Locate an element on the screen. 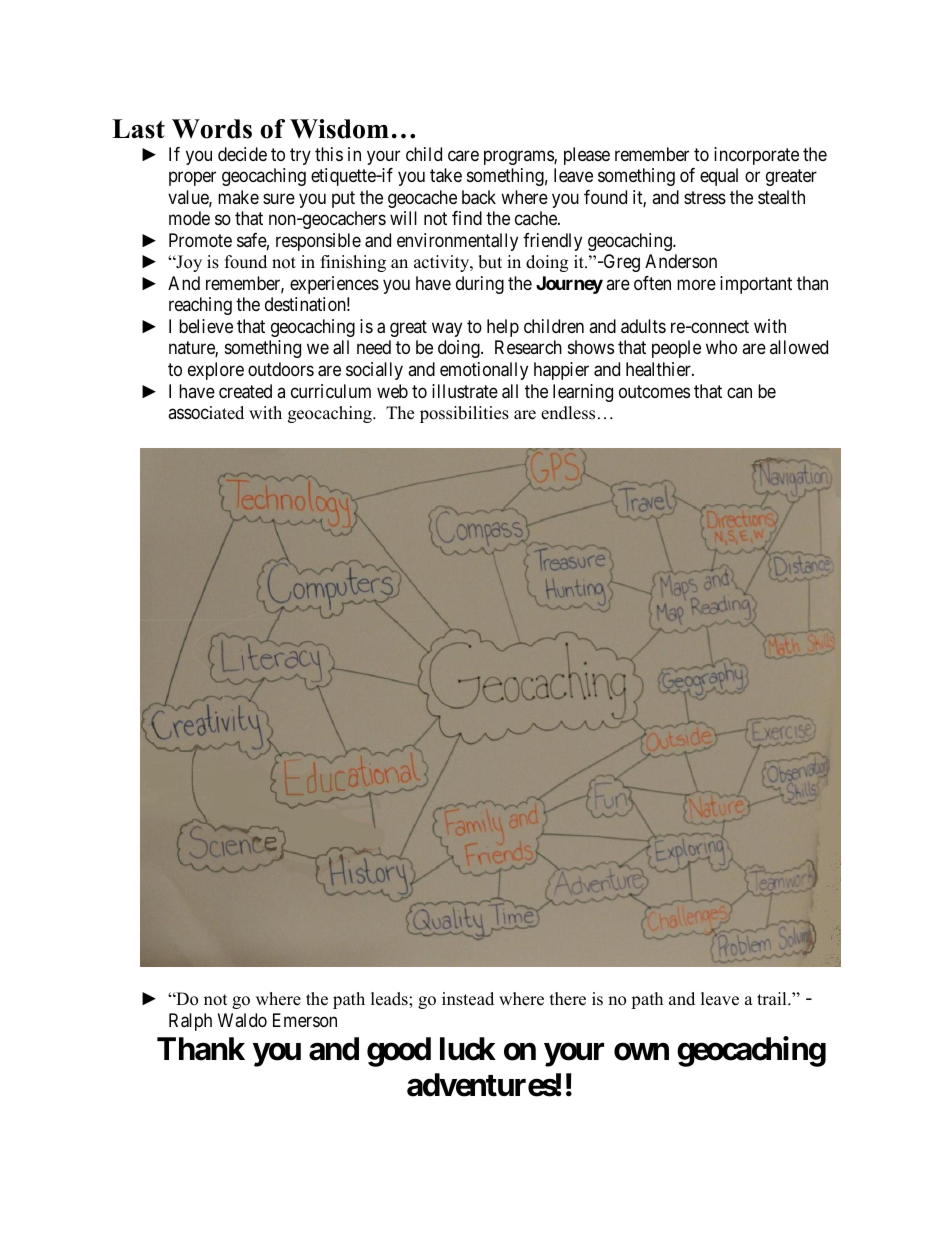  can is located at coordinates (739, 392).
